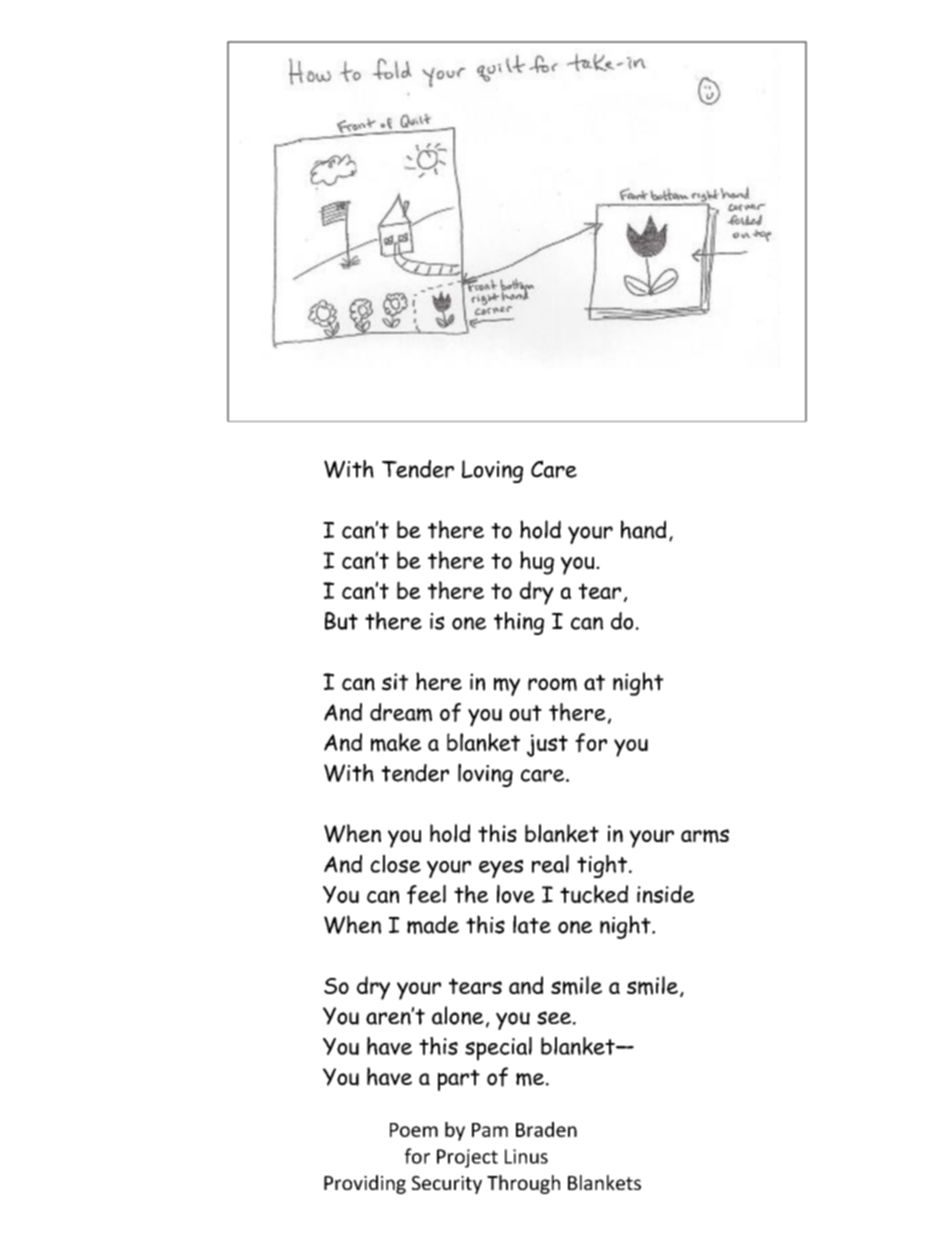  Describe the element at coordinates (537, 563) in the screenshot. I see `hug` at that location.
